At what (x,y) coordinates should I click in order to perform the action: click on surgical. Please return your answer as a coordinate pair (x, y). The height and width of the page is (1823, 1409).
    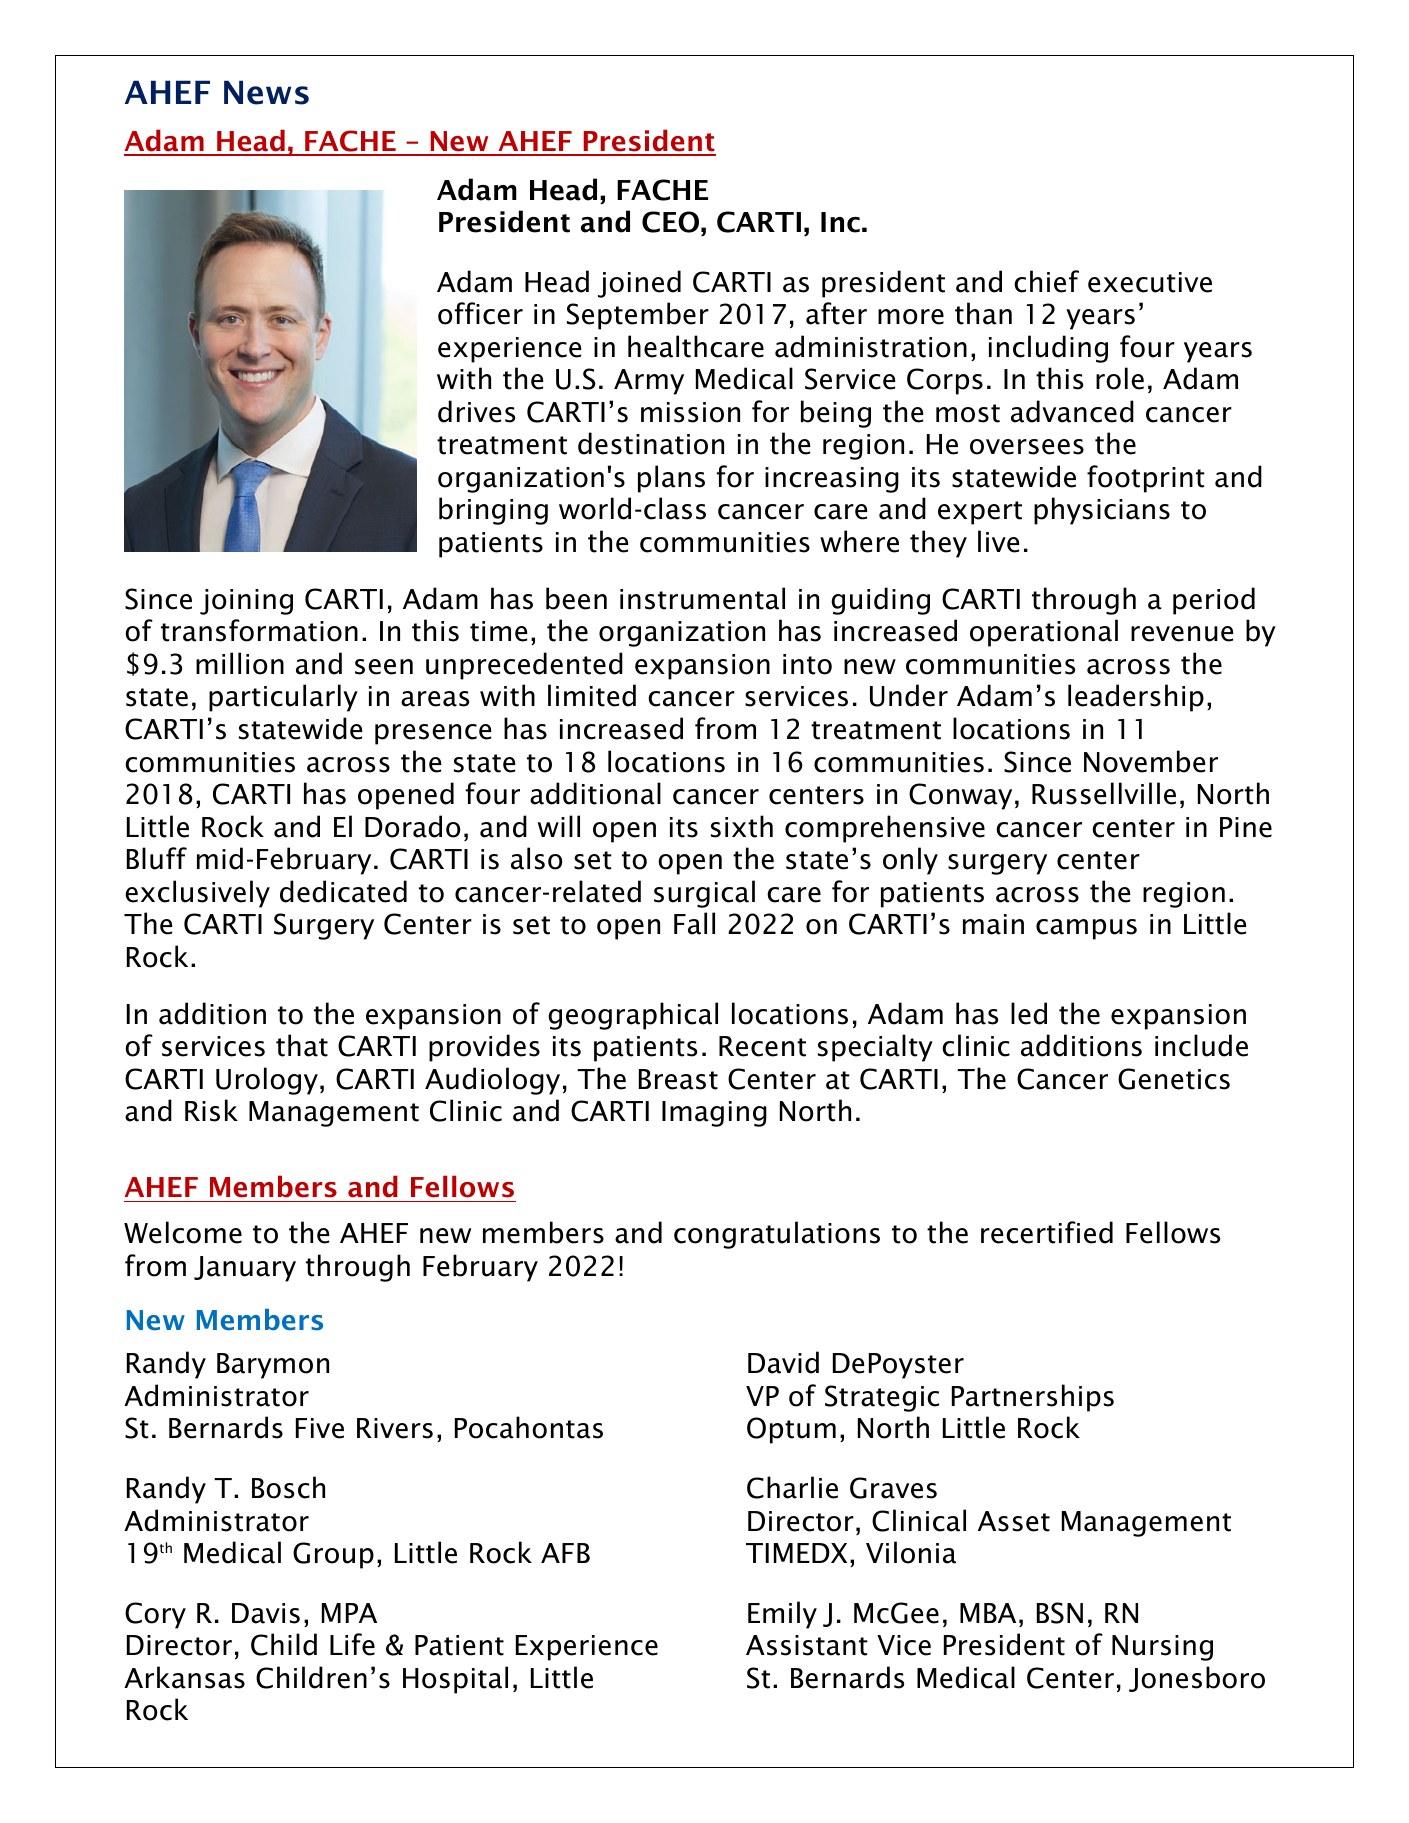
    Looking at the image, I should click on (704, 894).
